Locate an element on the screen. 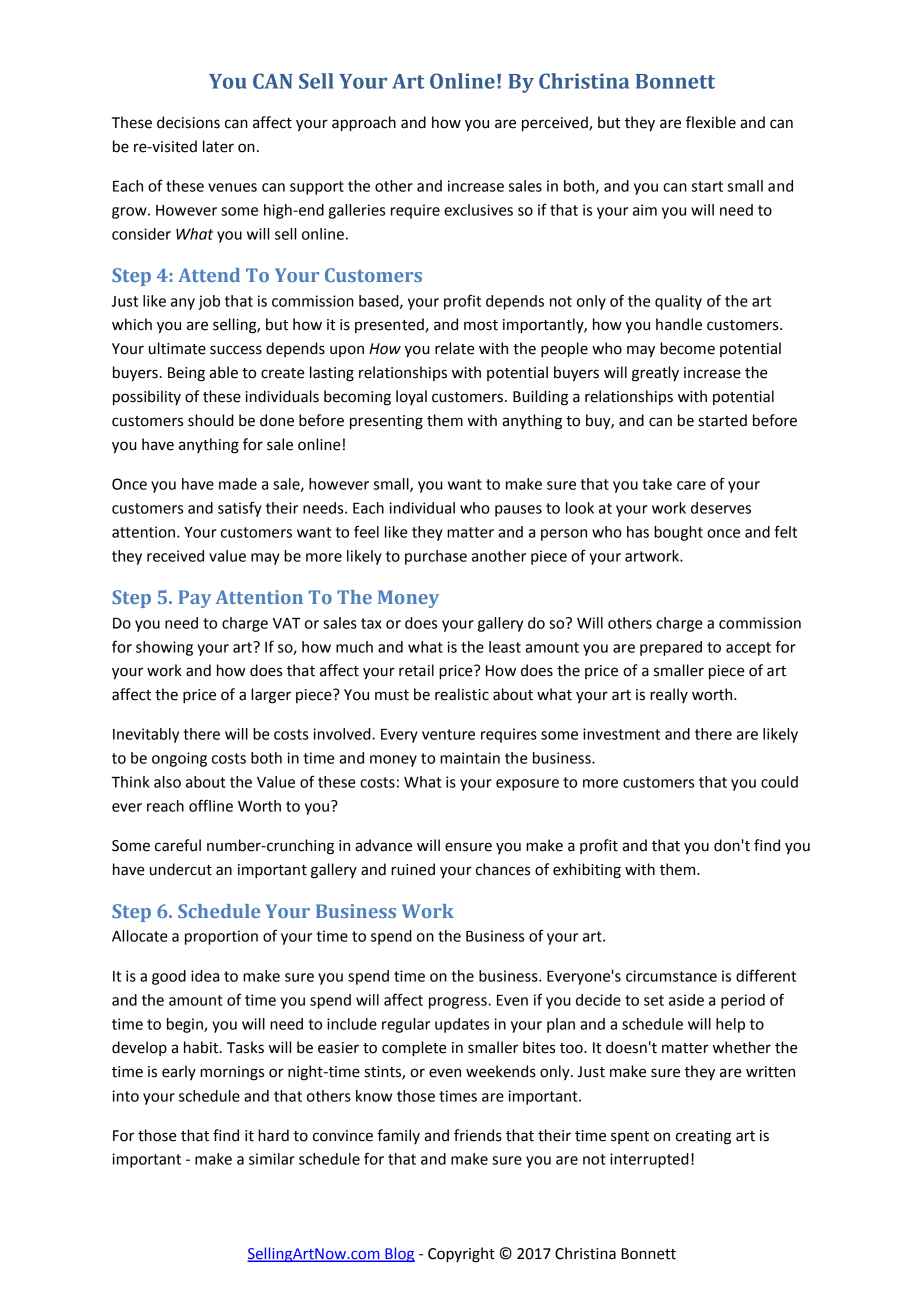  circumstance is located at coordinates (671, 976).
